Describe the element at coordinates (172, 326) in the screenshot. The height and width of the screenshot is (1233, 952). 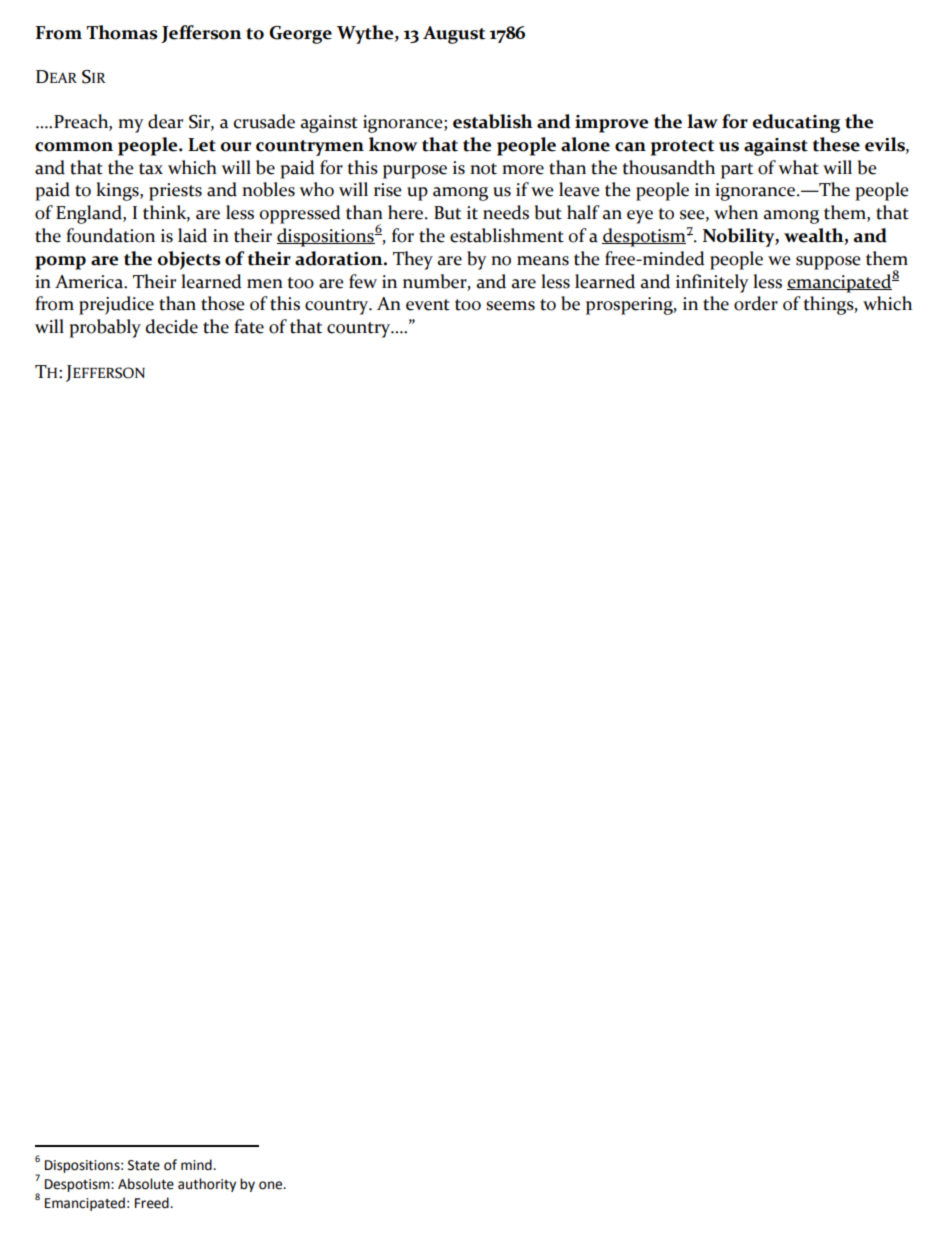
I see `decide` at that location.
